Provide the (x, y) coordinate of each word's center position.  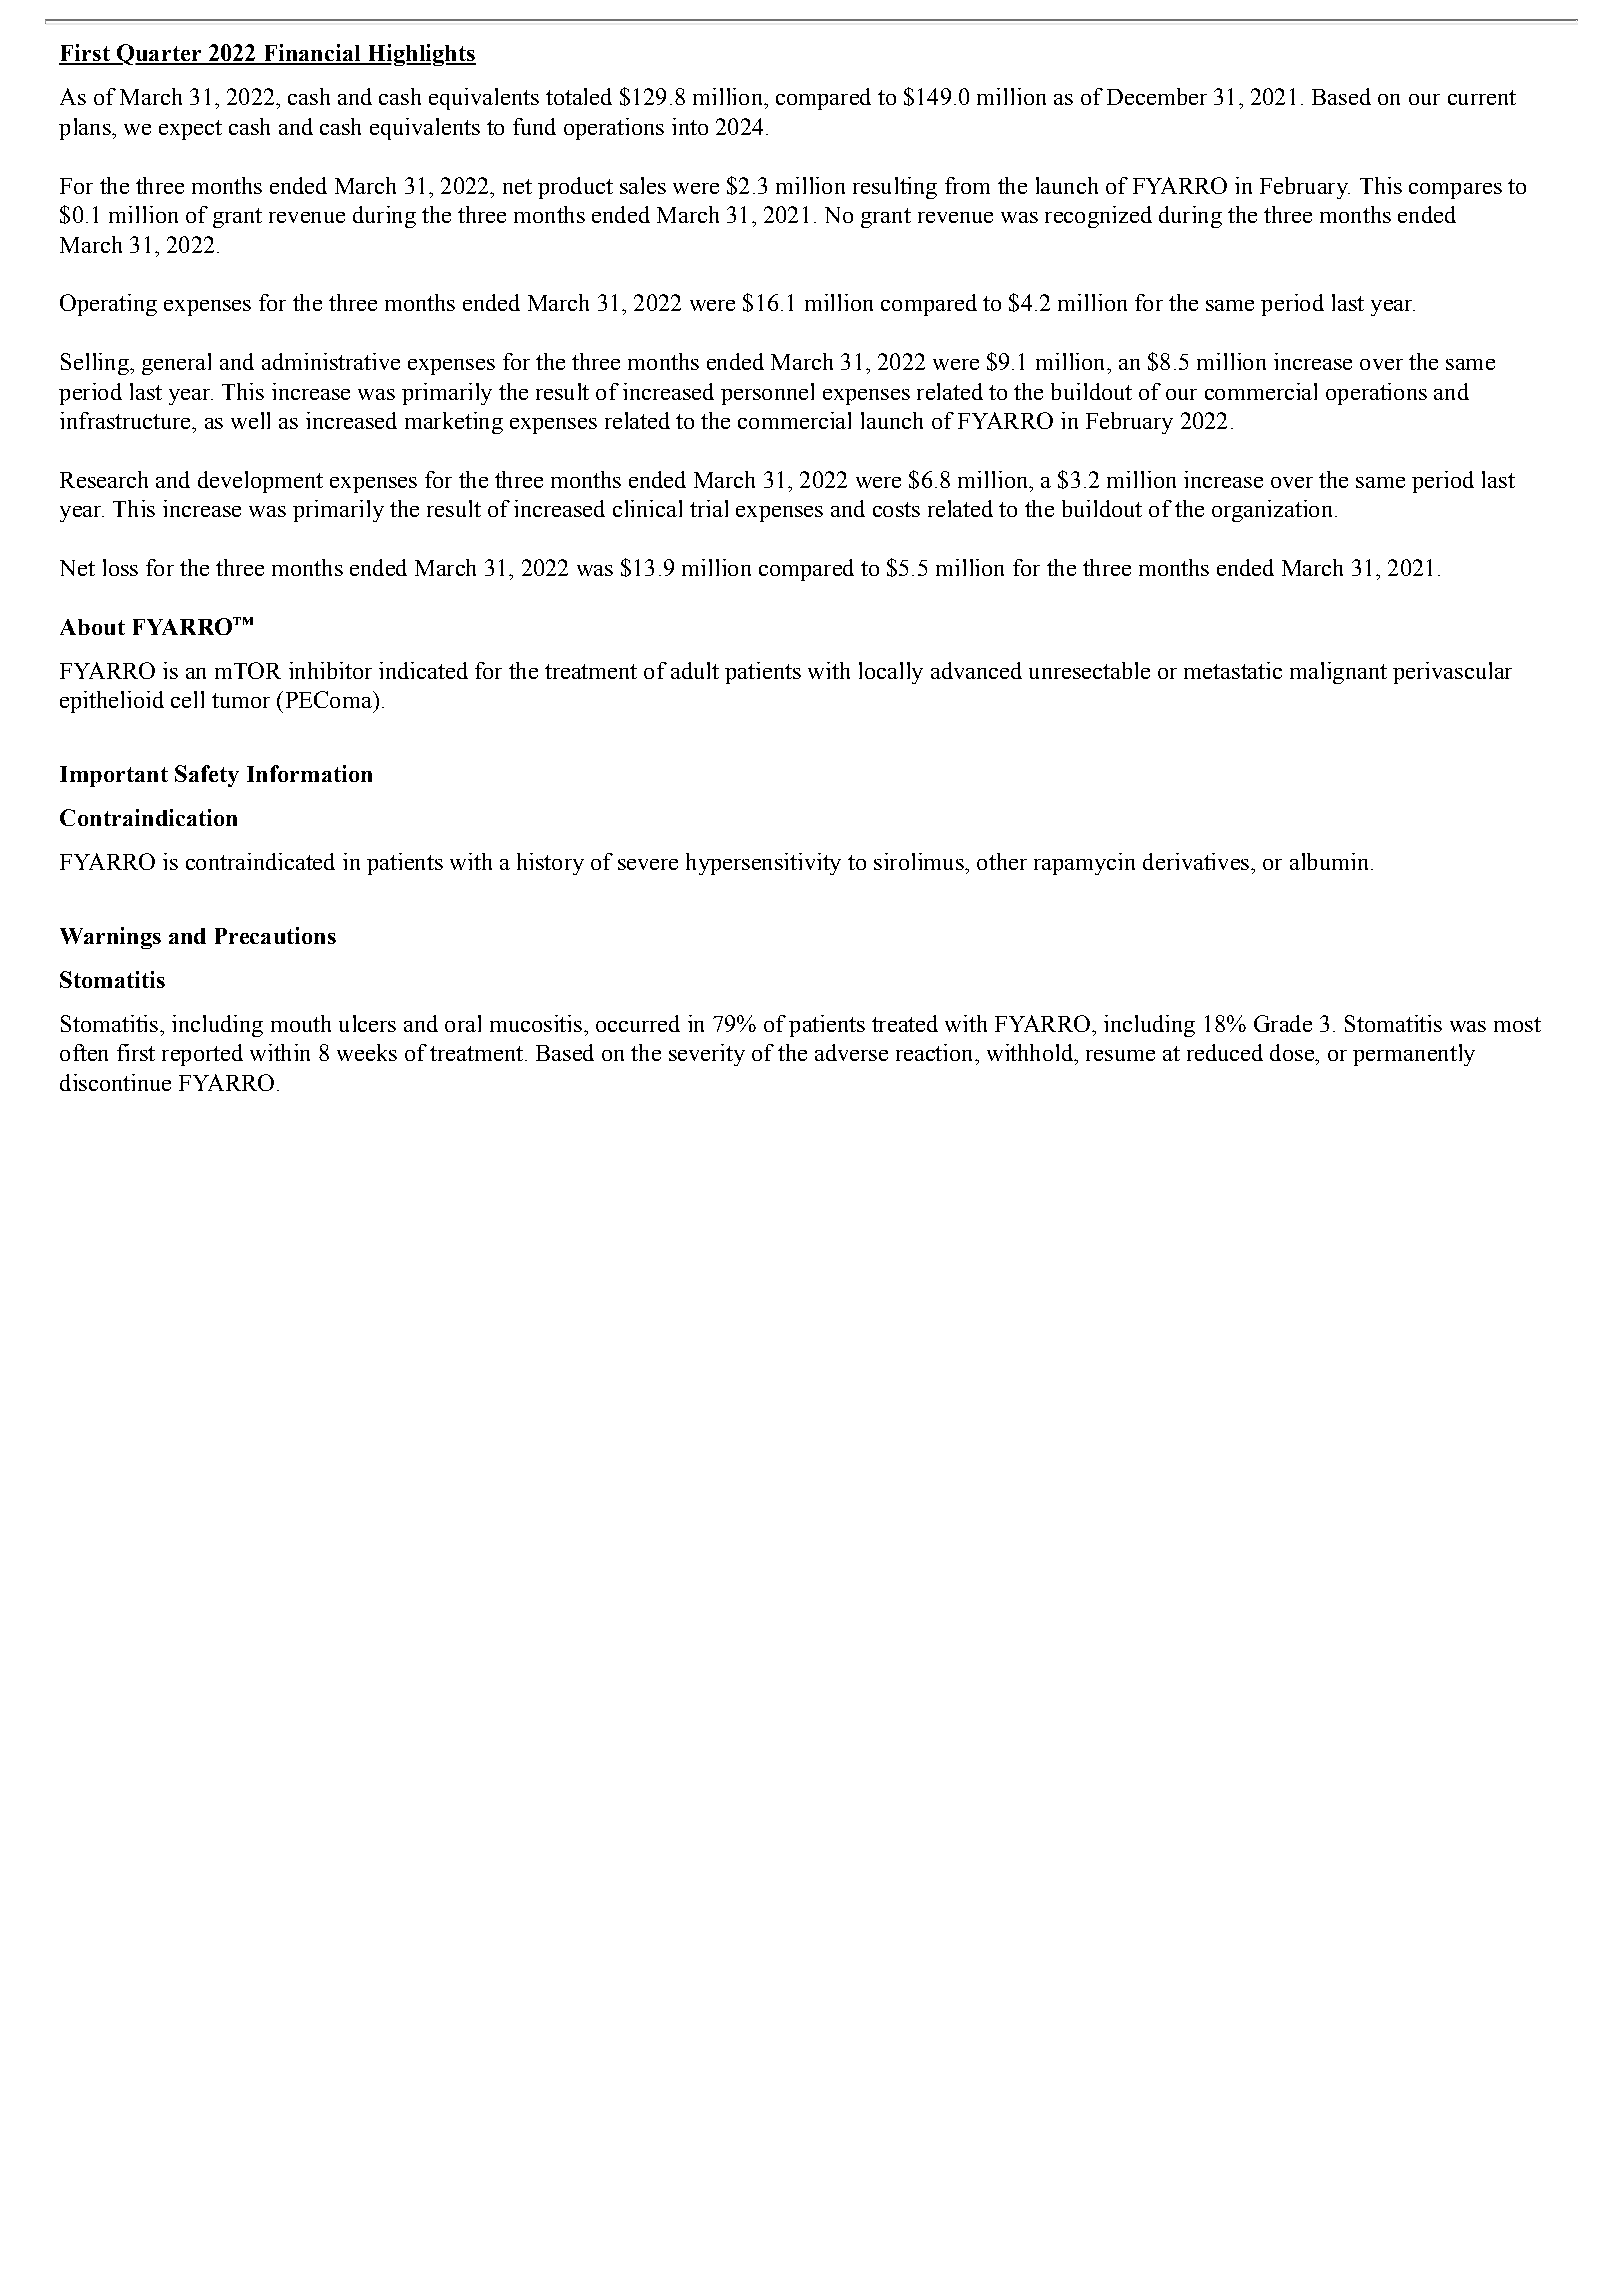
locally (891, 673)
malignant (1338, 673)
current (1482, 97)
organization (1272, 511)
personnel (767, 394)
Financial (312, 54)
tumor (241, 700)
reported (202, 1055)
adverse (851, 1052)
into (690, 126)
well (250, 420)
